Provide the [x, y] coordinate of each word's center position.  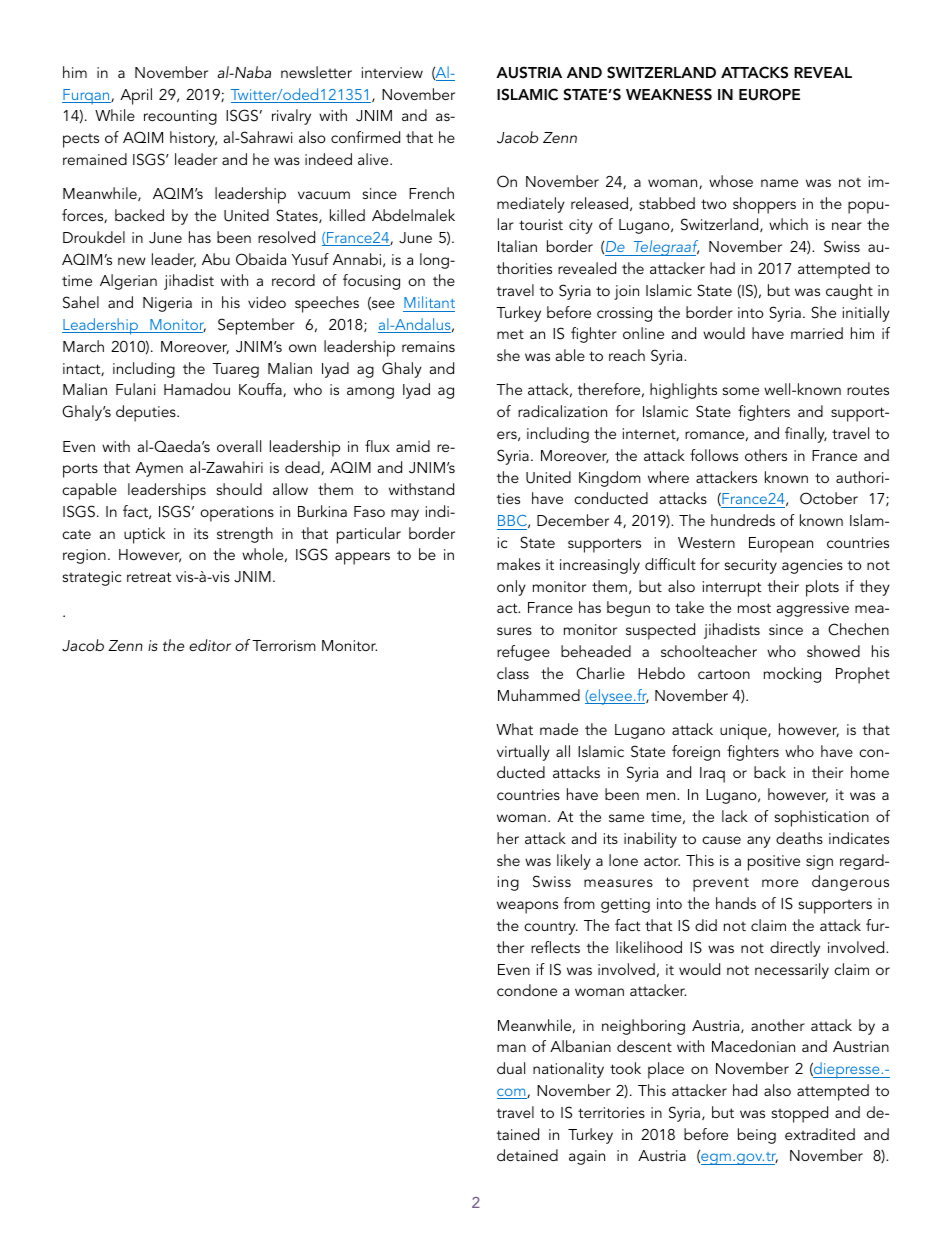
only [511, 588]
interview [392, 72]
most [754, 608]
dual [511, 1068]
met [510, 334]
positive [774, 863]
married [817, 333]
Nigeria [167, 304]
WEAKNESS [669, 94]
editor [210, 645]
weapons [527, 907]
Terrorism [284, 645]
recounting [180, 117]
